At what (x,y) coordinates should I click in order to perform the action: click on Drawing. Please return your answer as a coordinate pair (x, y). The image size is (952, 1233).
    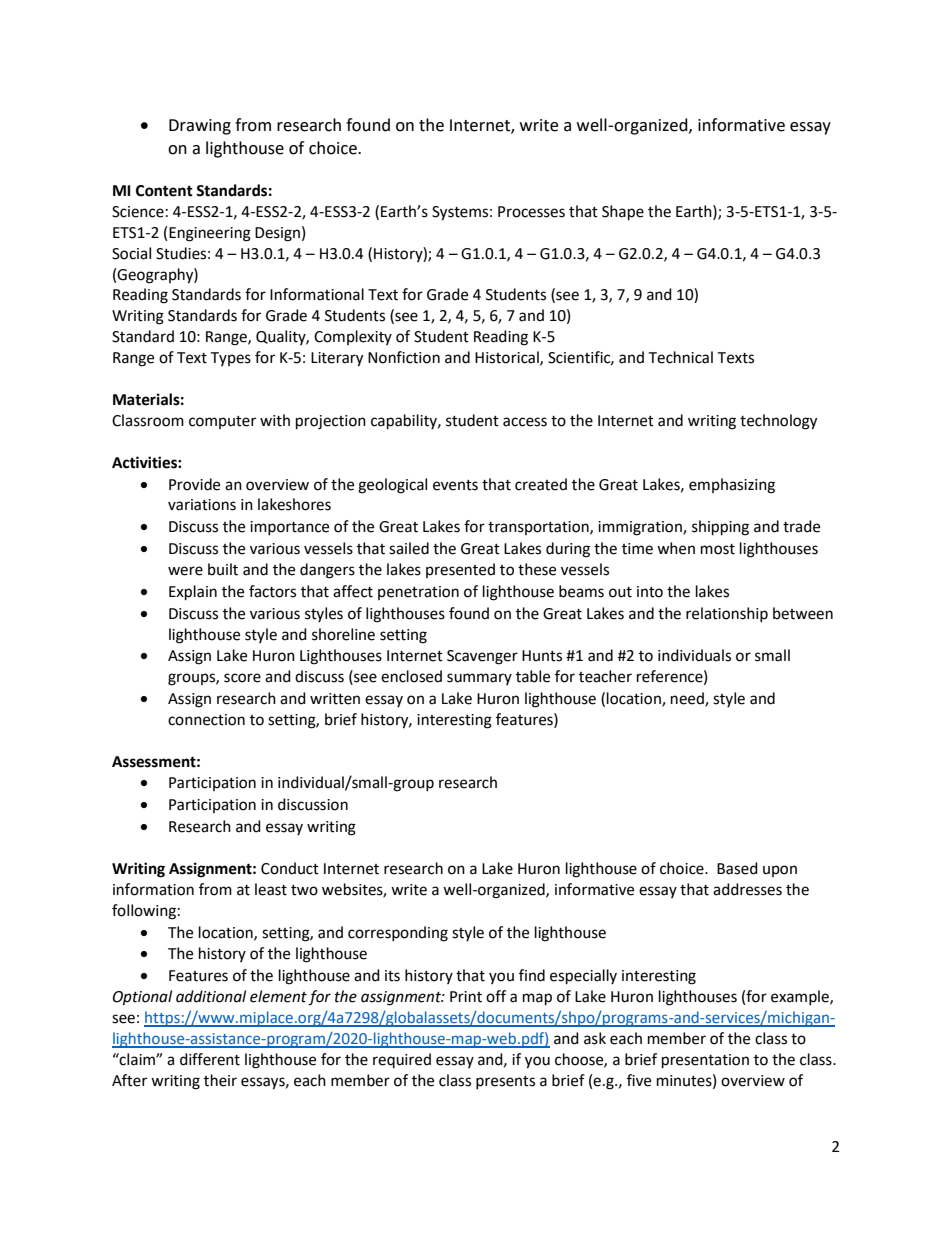
    Looking at the image, I should click on (200, 127).
